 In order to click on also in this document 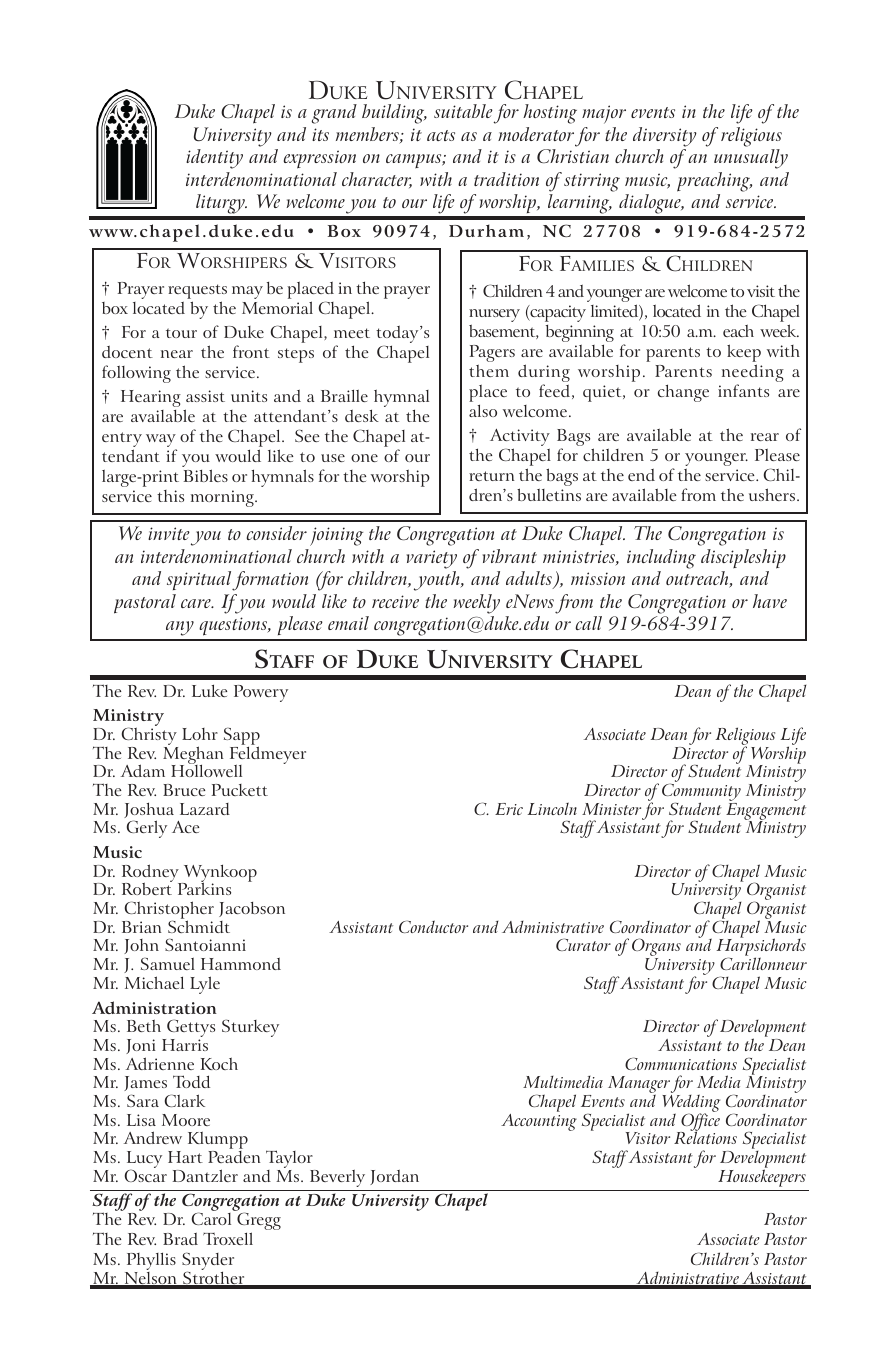, I will do `click(483, 410)`.
